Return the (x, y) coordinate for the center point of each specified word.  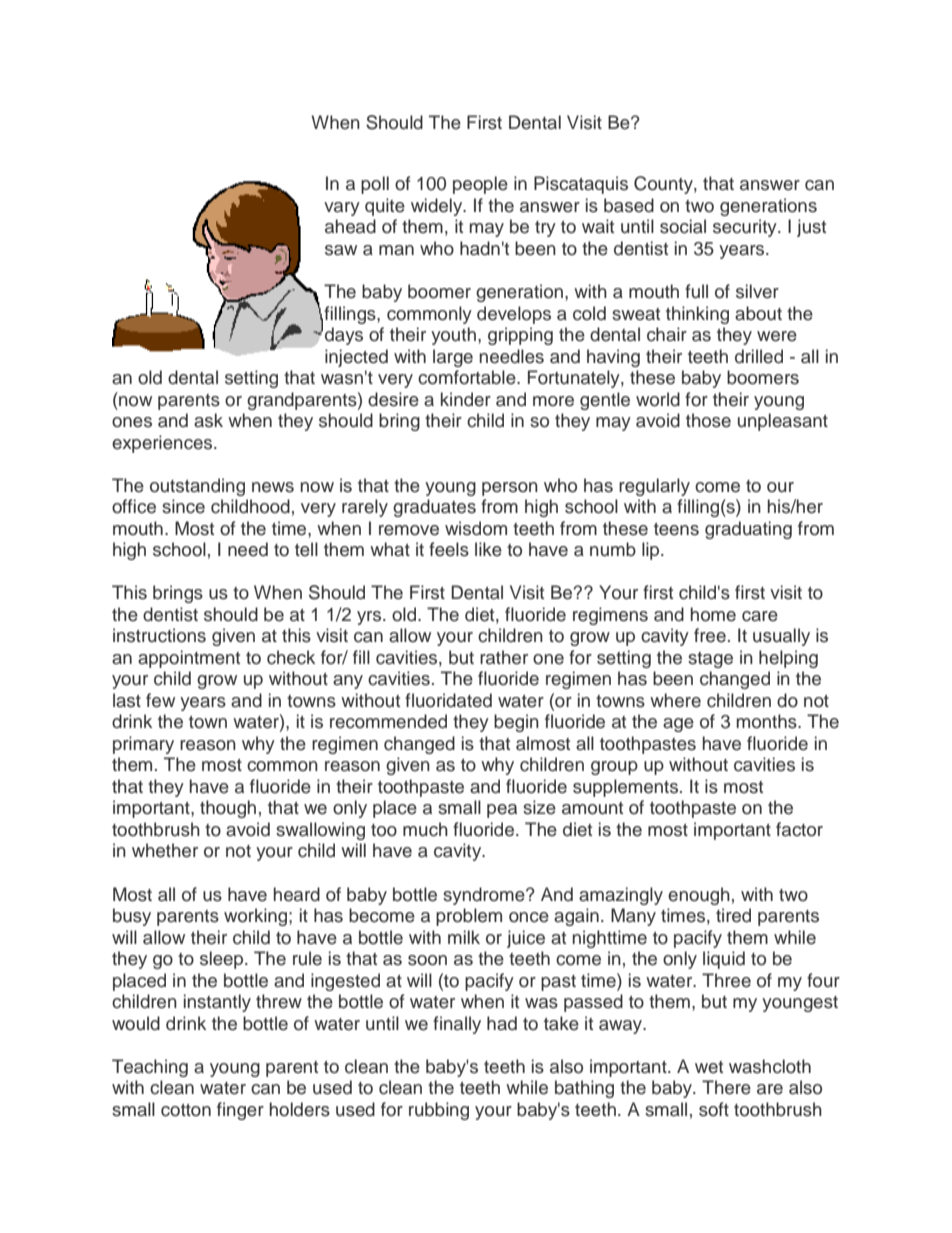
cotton (186, 1110)
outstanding (197, 487)
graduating (748, 530)
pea (502, 811)
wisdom (476, 528)
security (746, 228)
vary (342, 209)
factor (799, 829)
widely (438, 207)
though (228, 809)
